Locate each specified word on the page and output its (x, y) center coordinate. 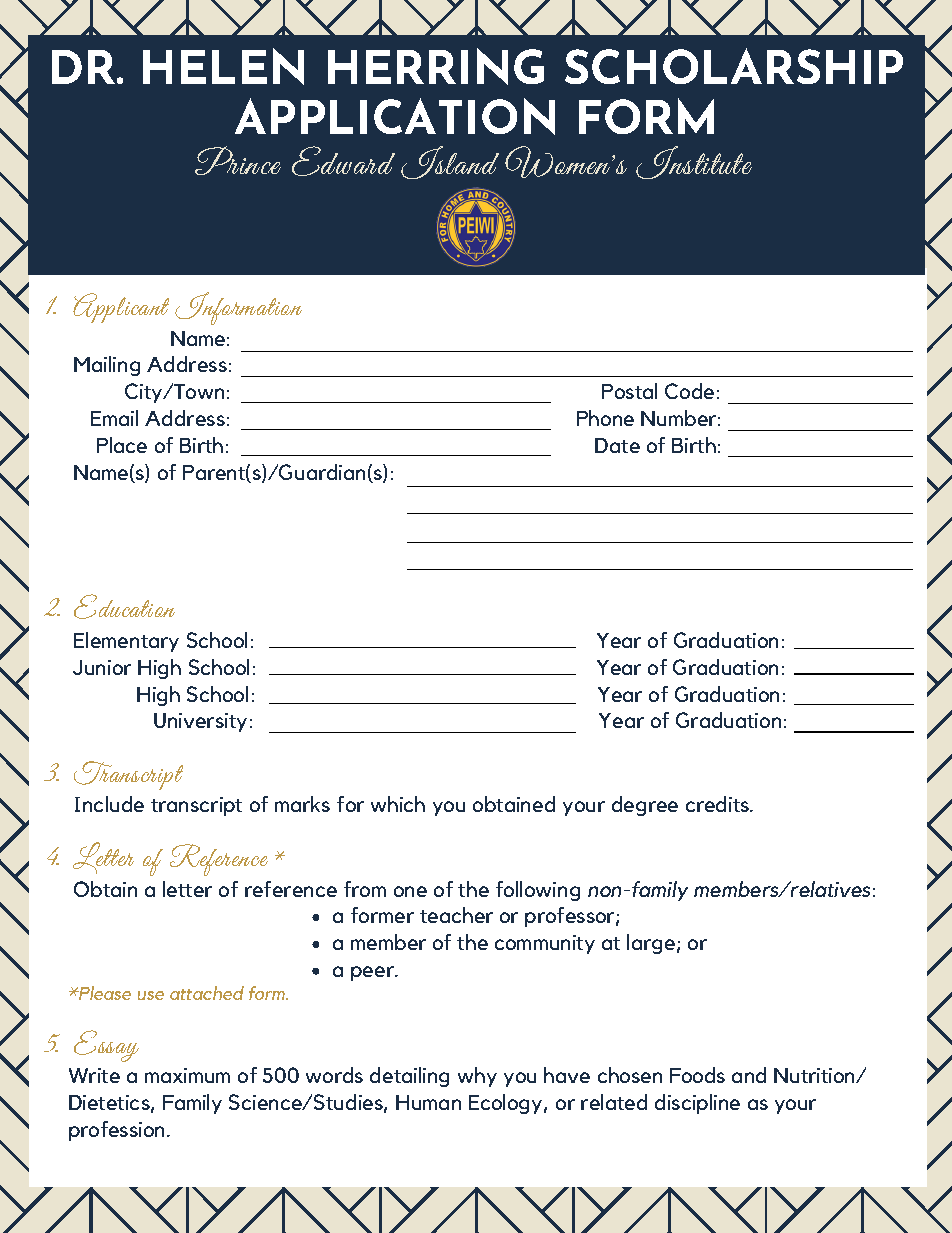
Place (122, 445)
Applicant (121, 308)
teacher (456, 915)
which (398, 804)
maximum (187, 1075)
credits (719, 804)
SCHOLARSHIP (734, 66)
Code (689, 391)
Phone (605, 418)
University (200, 722)
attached (207, 993)
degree (645, 806)
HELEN (223, 66)
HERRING (436, 66)
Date (617, 445)
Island (450, 162)
